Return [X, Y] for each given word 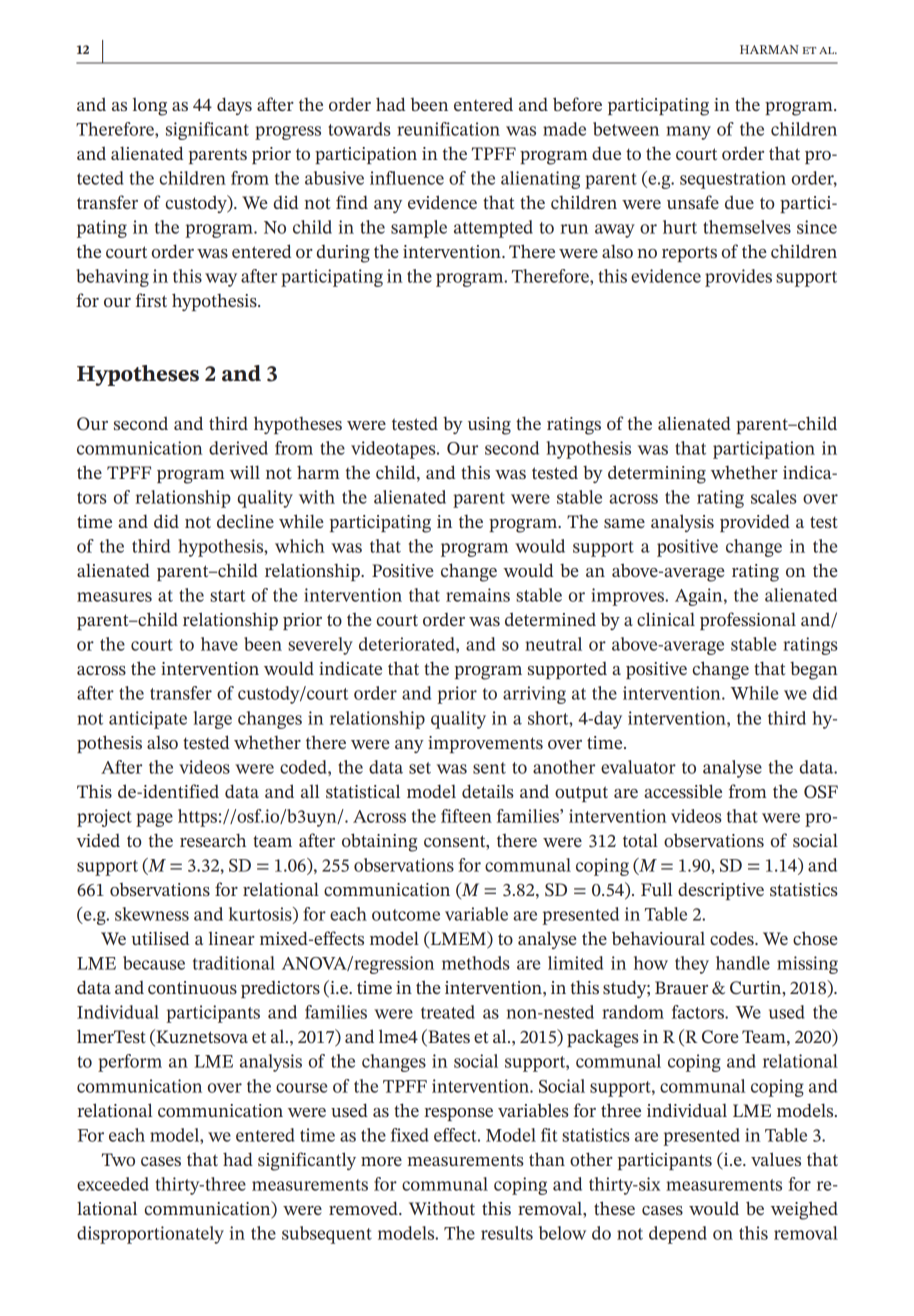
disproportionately [150, 1235]
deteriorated [408, 645]
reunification [448, 129]
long [150, 107]
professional [748, 621]
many [688, 133]
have [219, 644]
